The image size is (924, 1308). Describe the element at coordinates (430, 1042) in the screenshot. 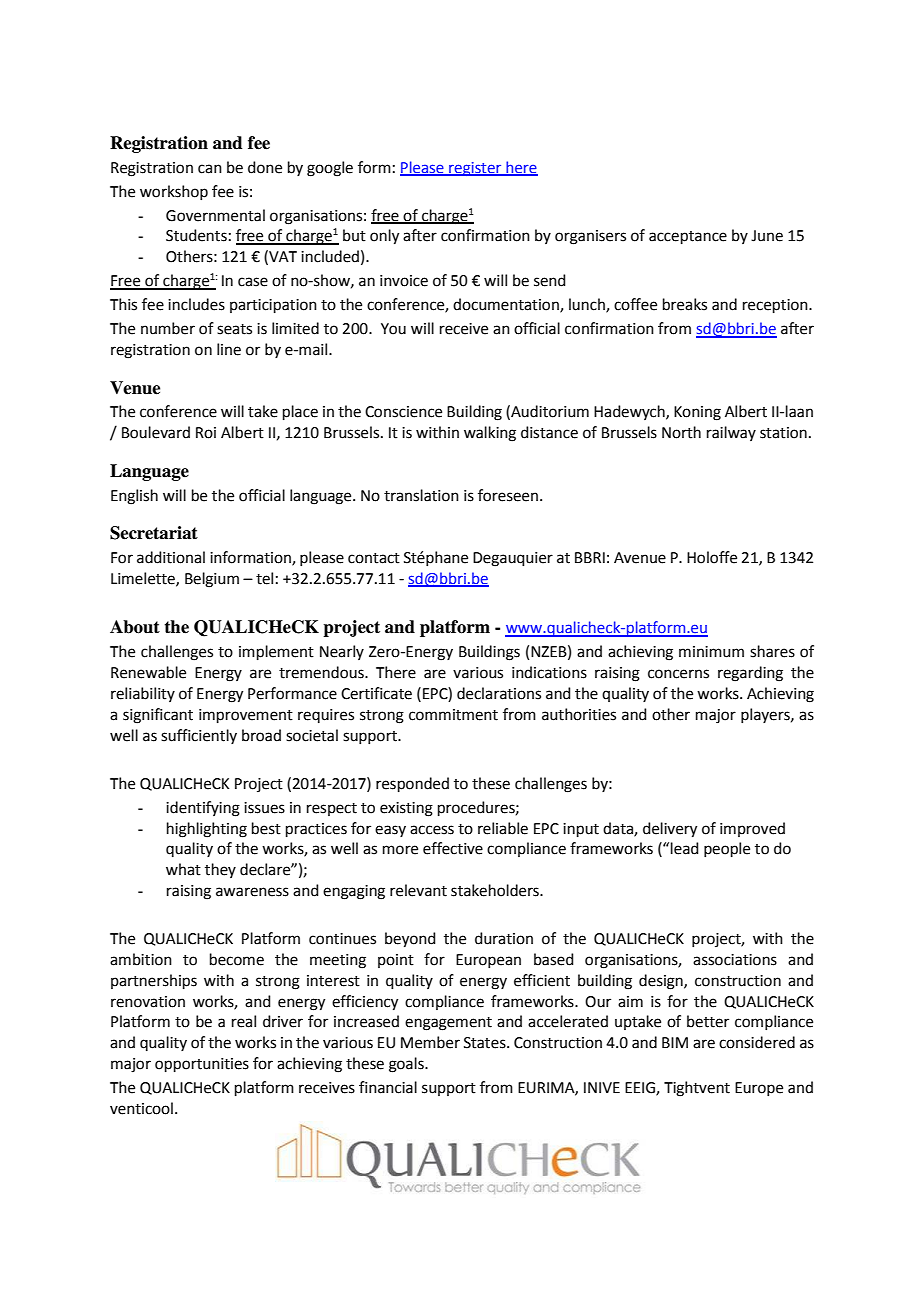

I see `Member` at that location.
